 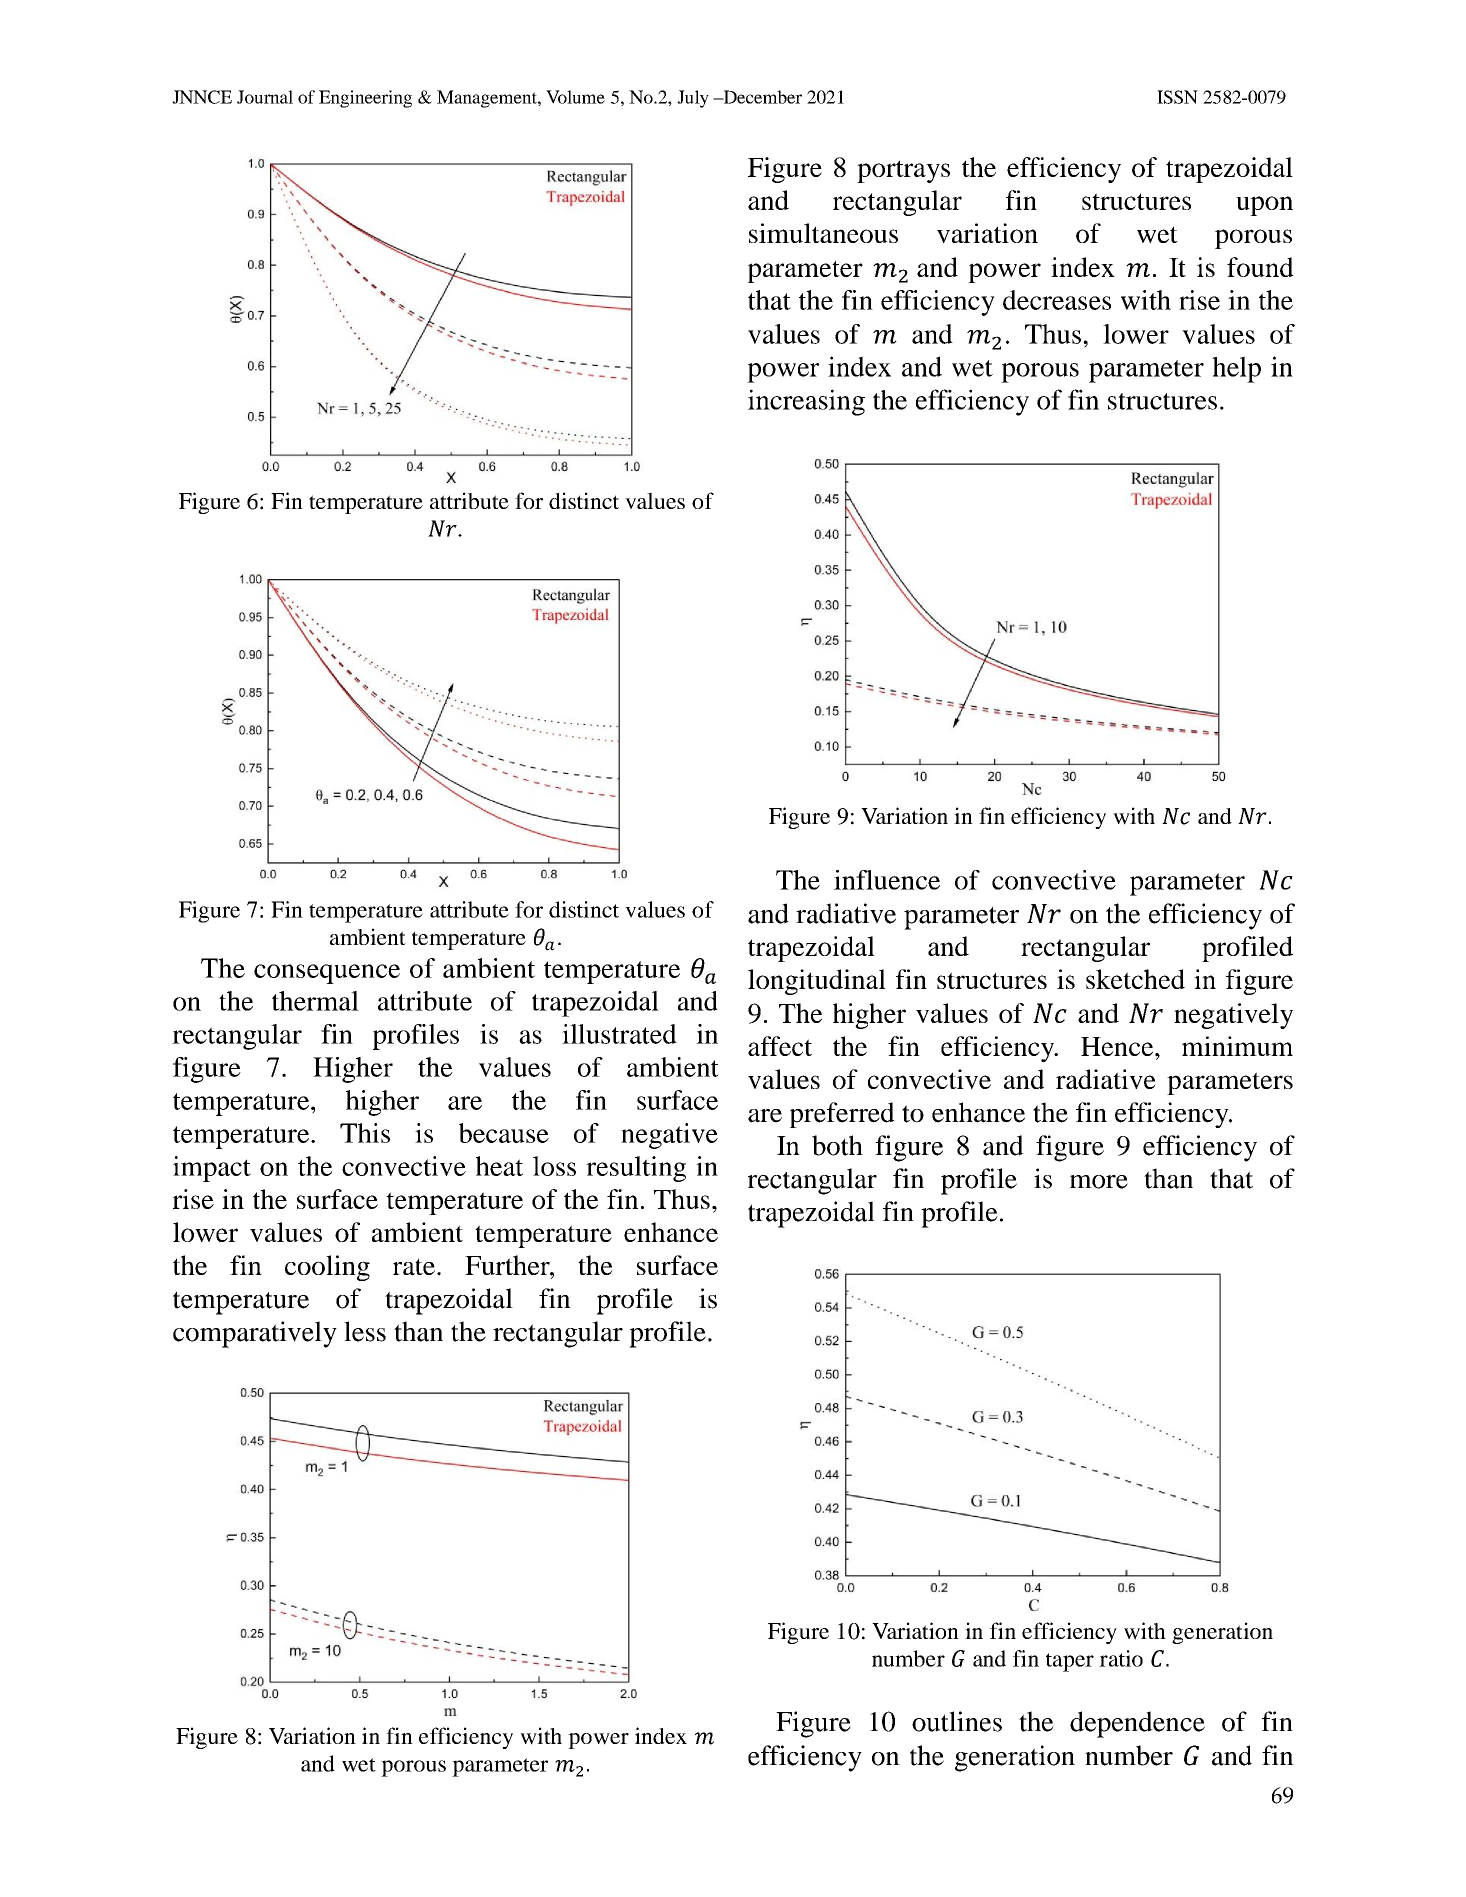 I want to click on resulting, so click(x=636, y=1169).
